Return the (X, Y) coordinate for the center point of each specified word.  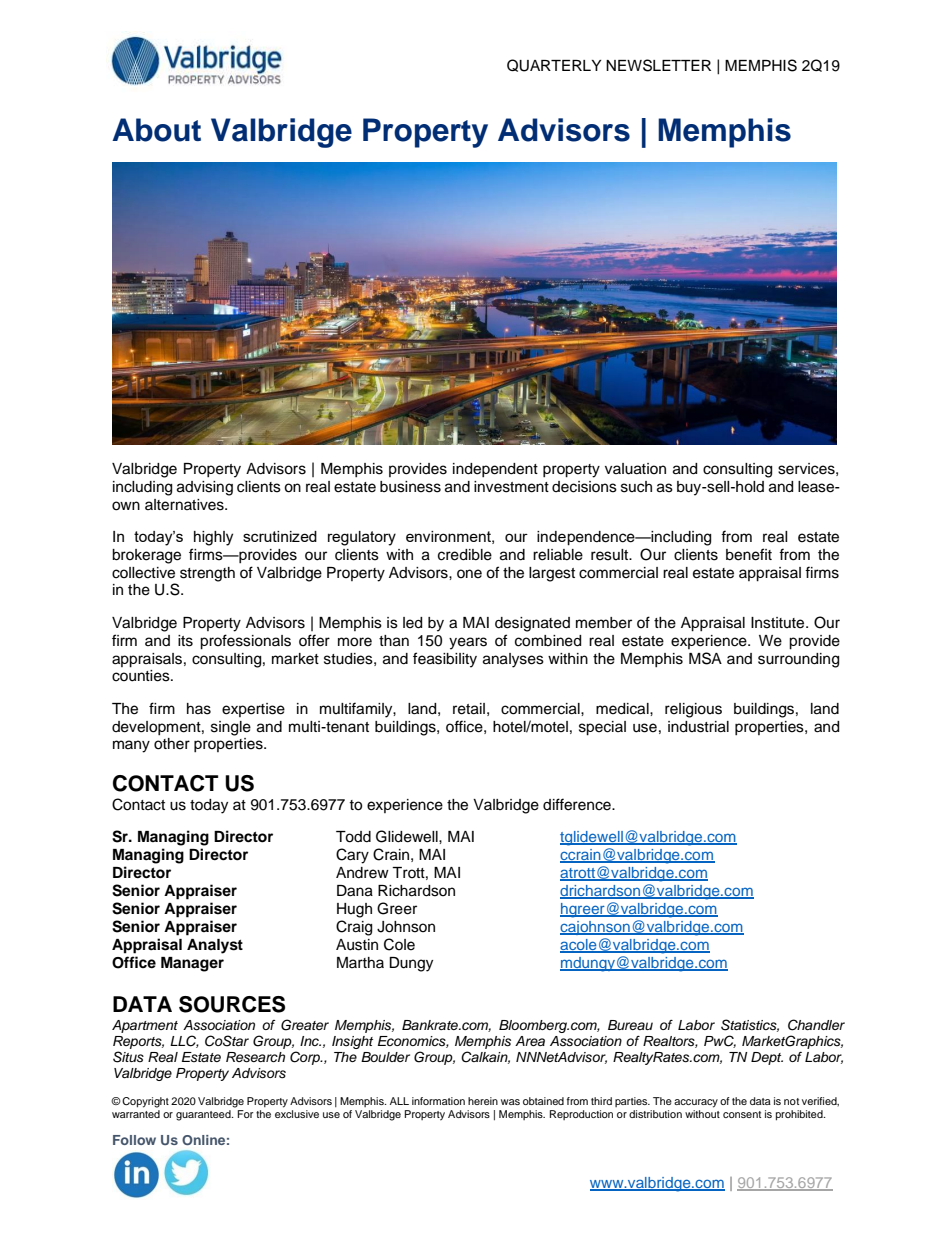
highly (213, 538)
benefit (749, 554)
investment (511, 487)
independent (495, 470)
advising (205, 488)
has (199, 709)
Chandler (816, 1025)
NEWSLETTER (658, 65)
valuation (635, 469)
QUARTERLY (554, 65)
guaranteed (204, 1115)
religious (693, 710)
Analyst (215, 946)
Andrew (362, 873)
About (156, 130)
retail (469, 709)
